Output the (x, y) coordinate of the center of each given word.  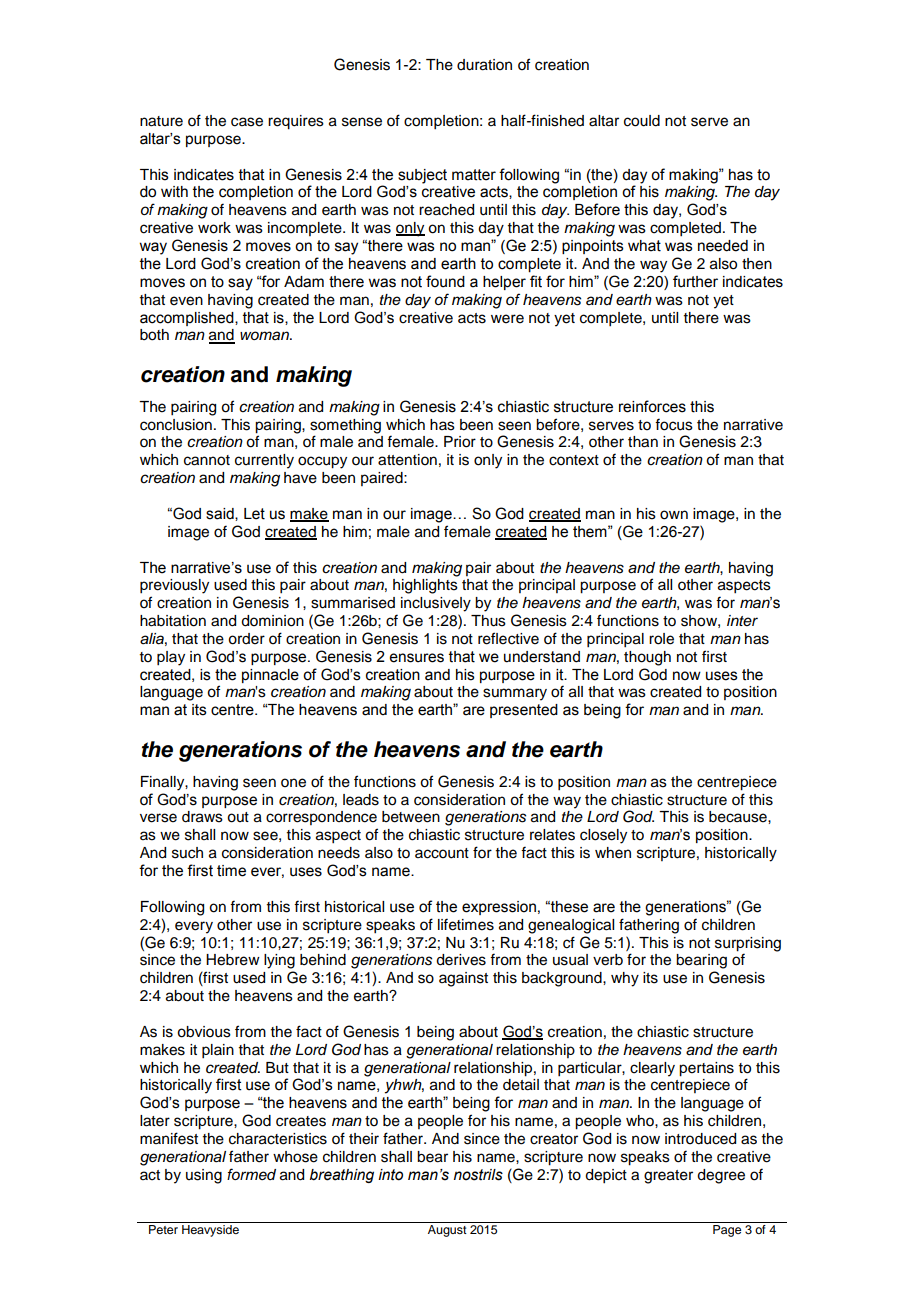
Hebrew (233, 960)
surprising (748, 945)
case (247, 122)
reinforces (652, 406)
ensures (417, 658)
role (661, 639)
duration (484, 65)
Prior (460, 442)
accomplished (188, 319)
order (246, 639)
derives (461, 960)
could (642, 121)
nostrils (478, 1175)
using (204, 1176)
